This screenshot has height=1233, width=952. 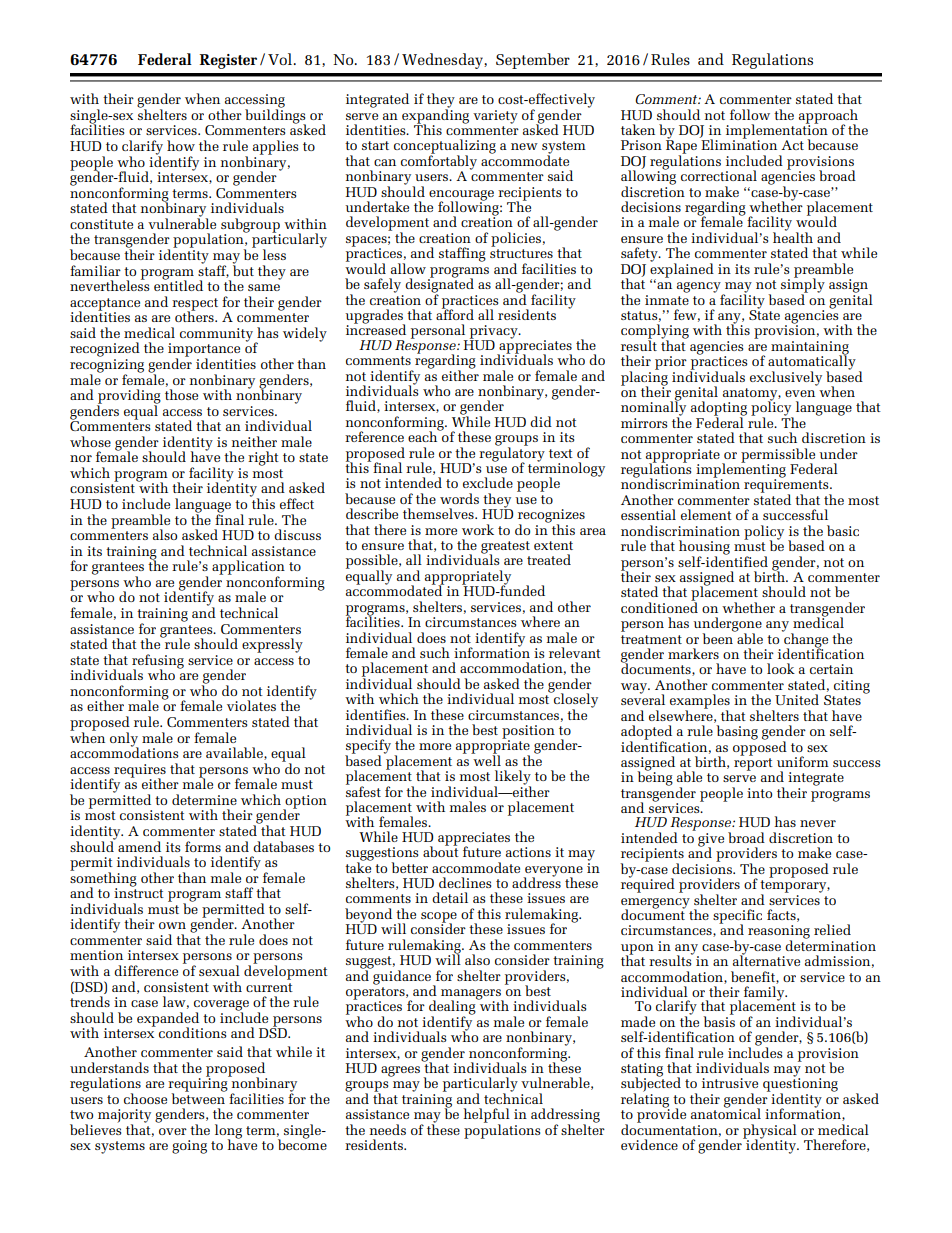 I want to click on variety, so click(x=495, y=117).
